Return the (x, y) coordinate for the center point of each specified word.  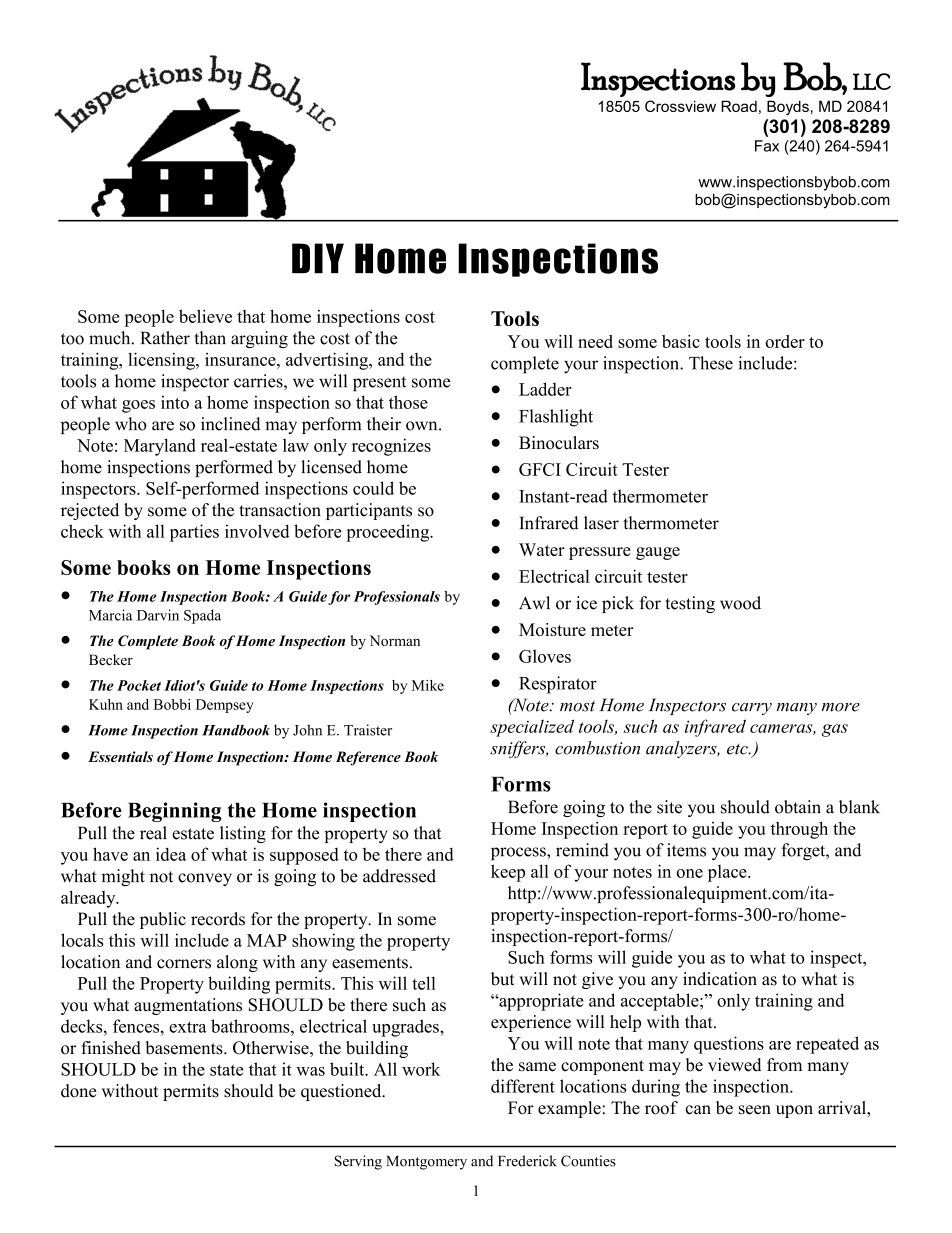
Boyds (788, 107)
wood (740, 603)
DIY (318, 258)
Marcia (111, 615)
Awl (534, 603)
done (78, 1091)
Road (739, 106)
